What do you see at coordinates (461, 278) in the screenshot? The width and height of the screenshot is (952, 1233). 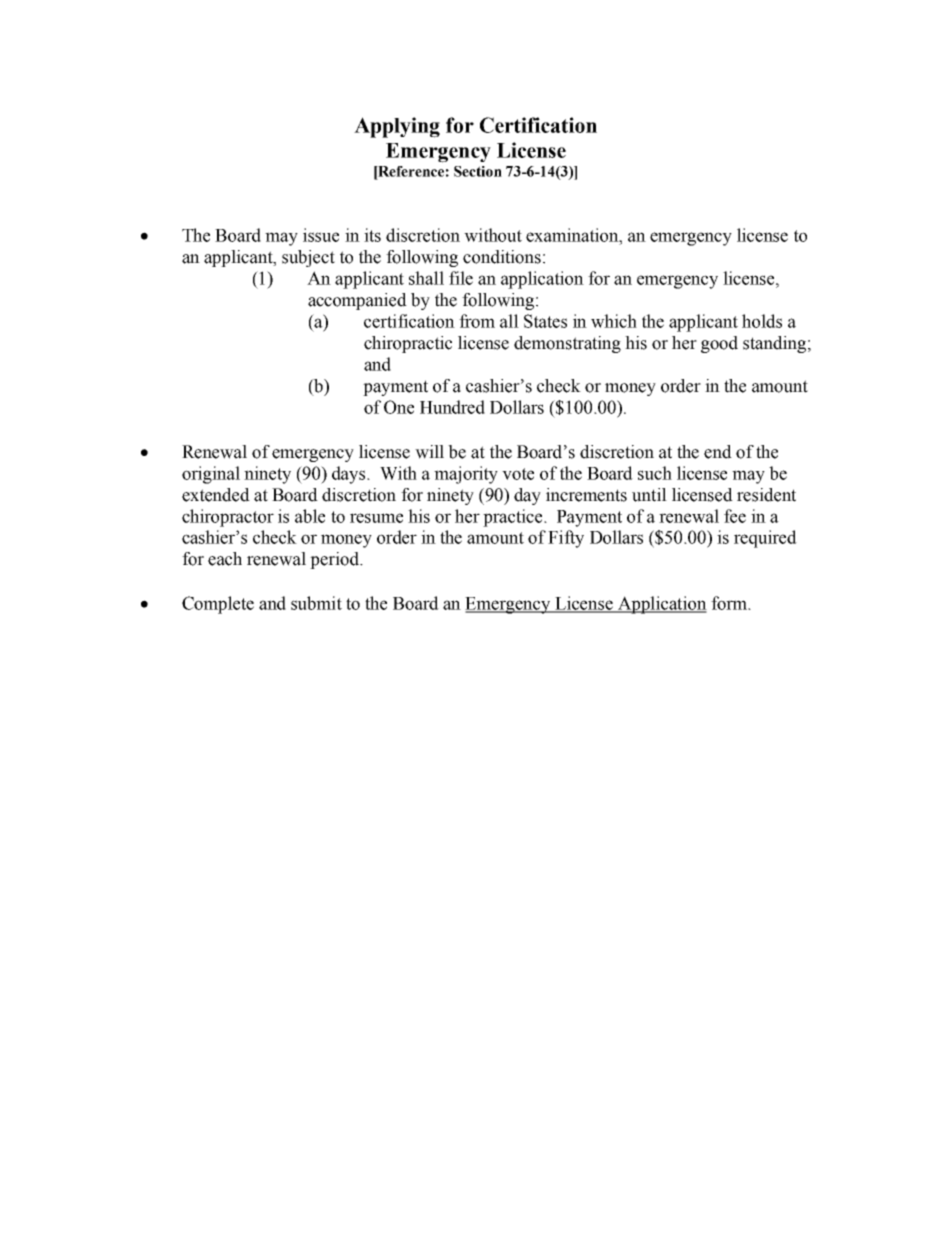 I see `file` at bounding box center [461, 278].
